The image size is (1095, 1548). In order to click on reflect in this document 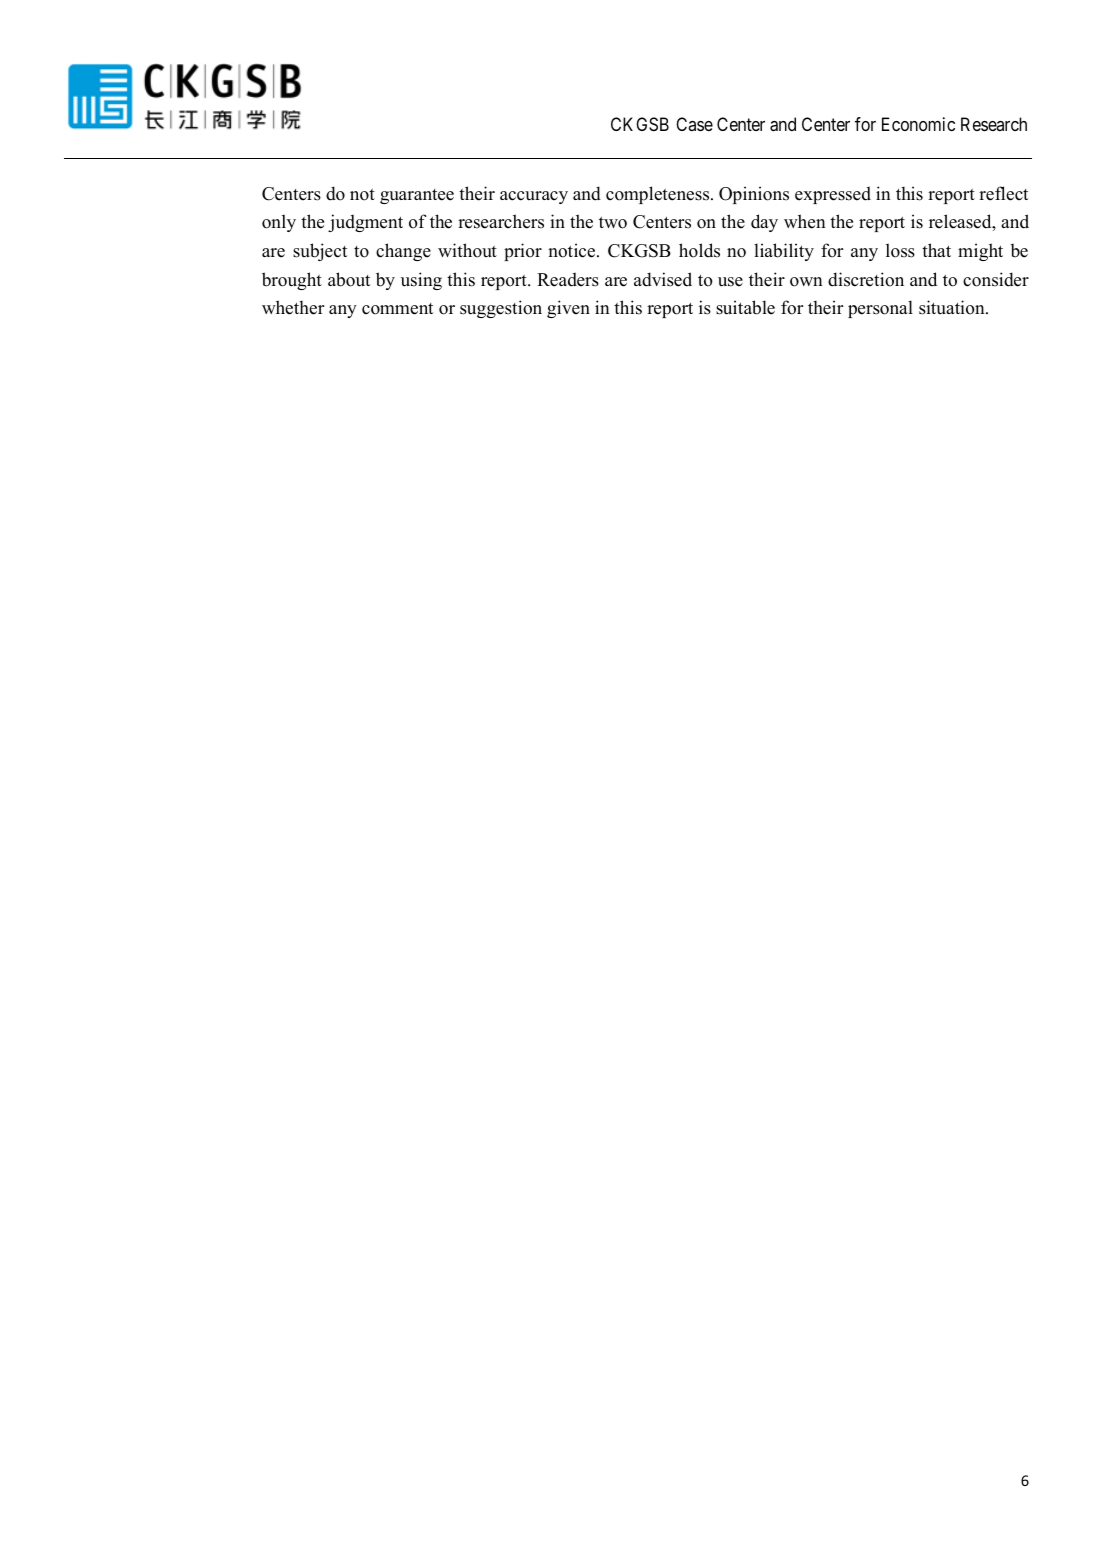, I will do `click(1003, 193)`.
